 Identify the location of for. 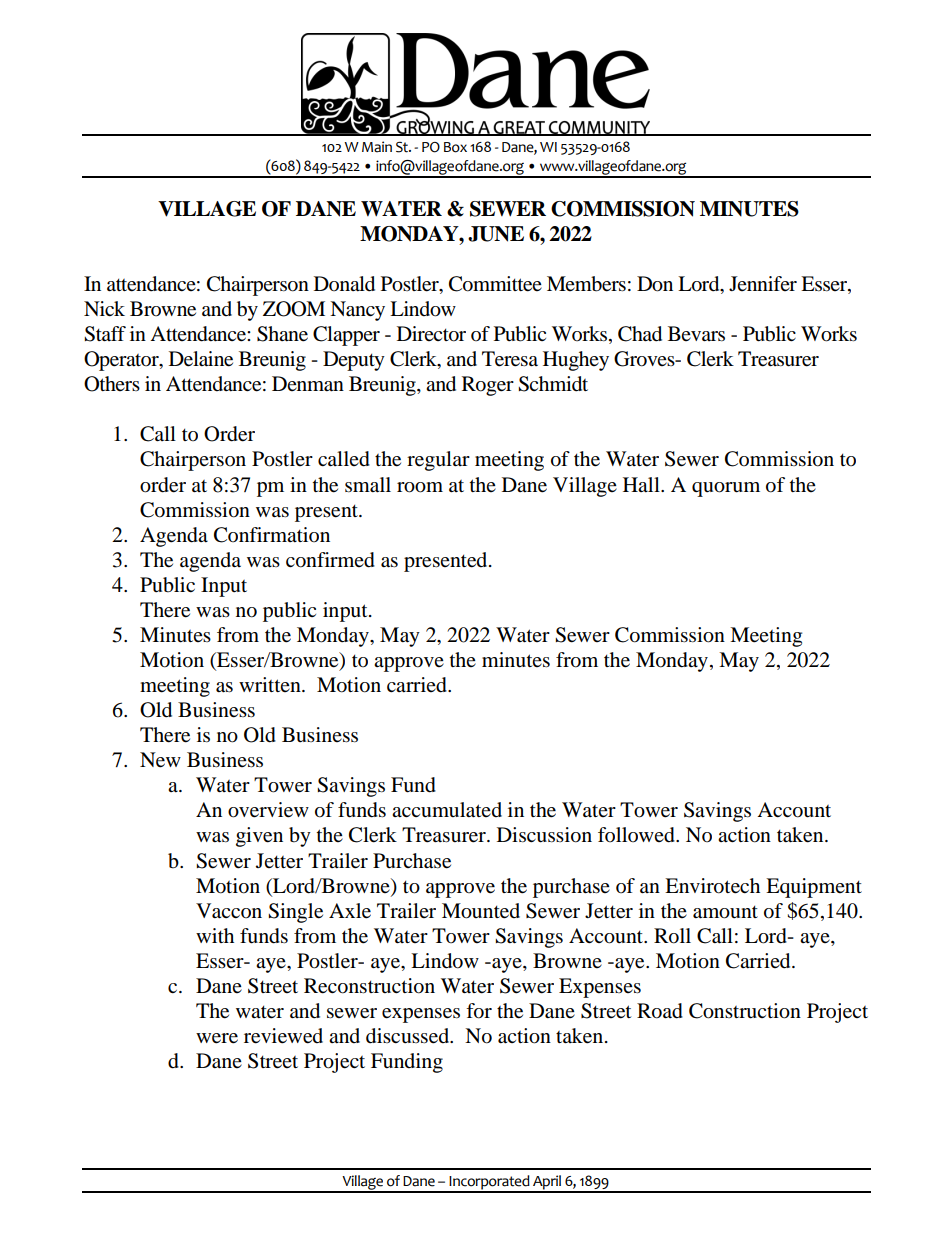
(479, 1011).
